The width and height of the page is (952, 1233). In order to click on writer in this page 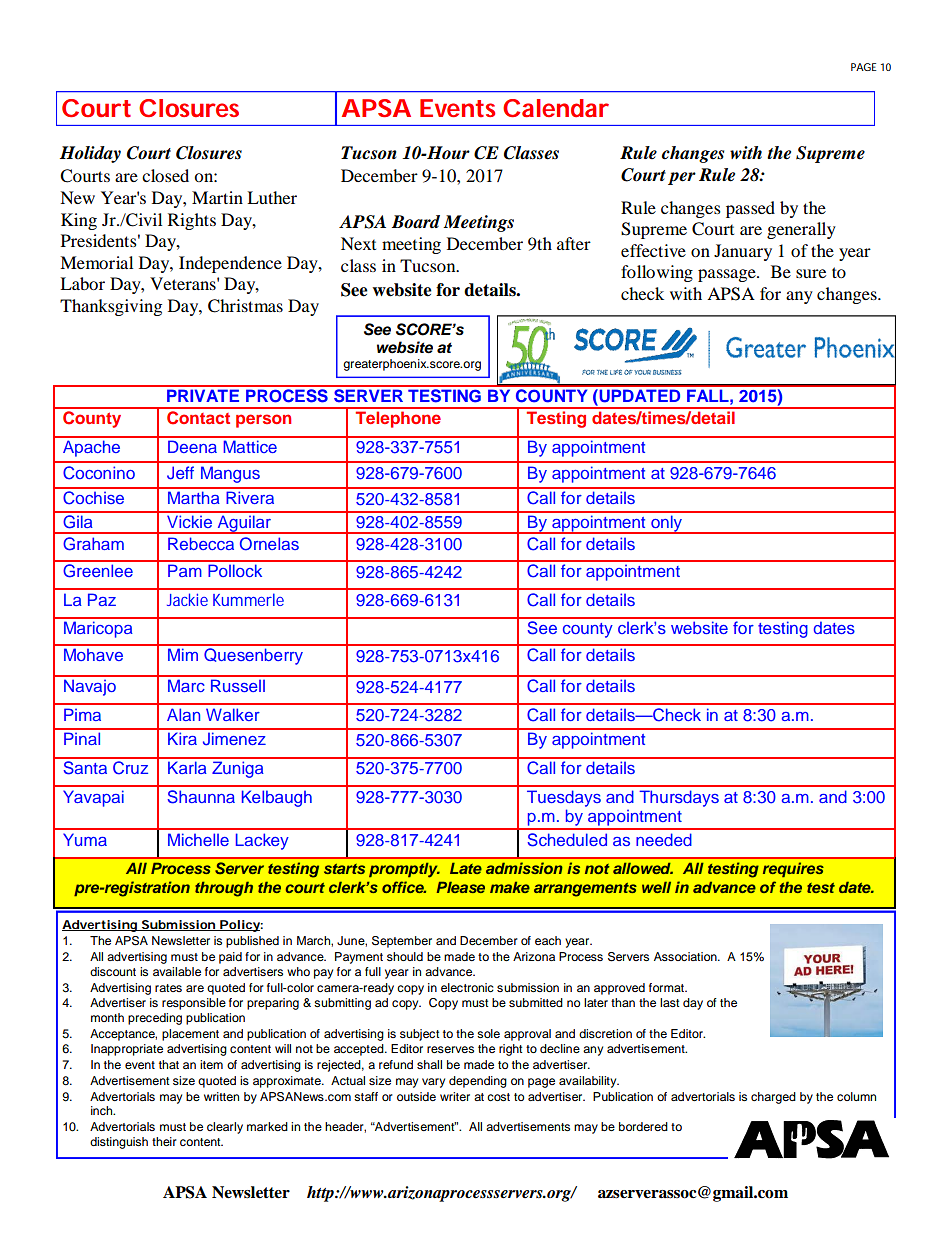, I will do `click(455, 1096)`.
